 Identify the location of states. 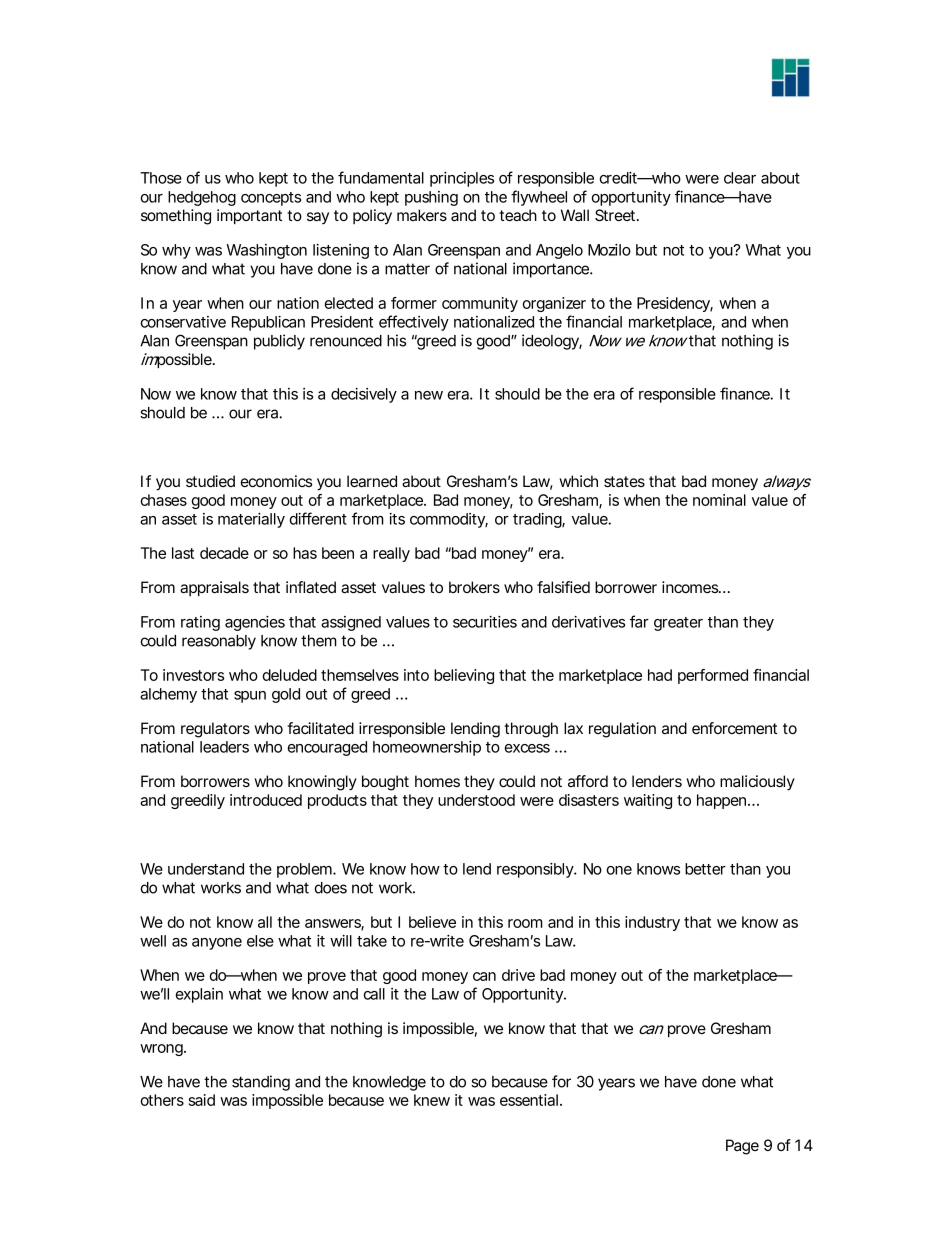
(624, 481).
